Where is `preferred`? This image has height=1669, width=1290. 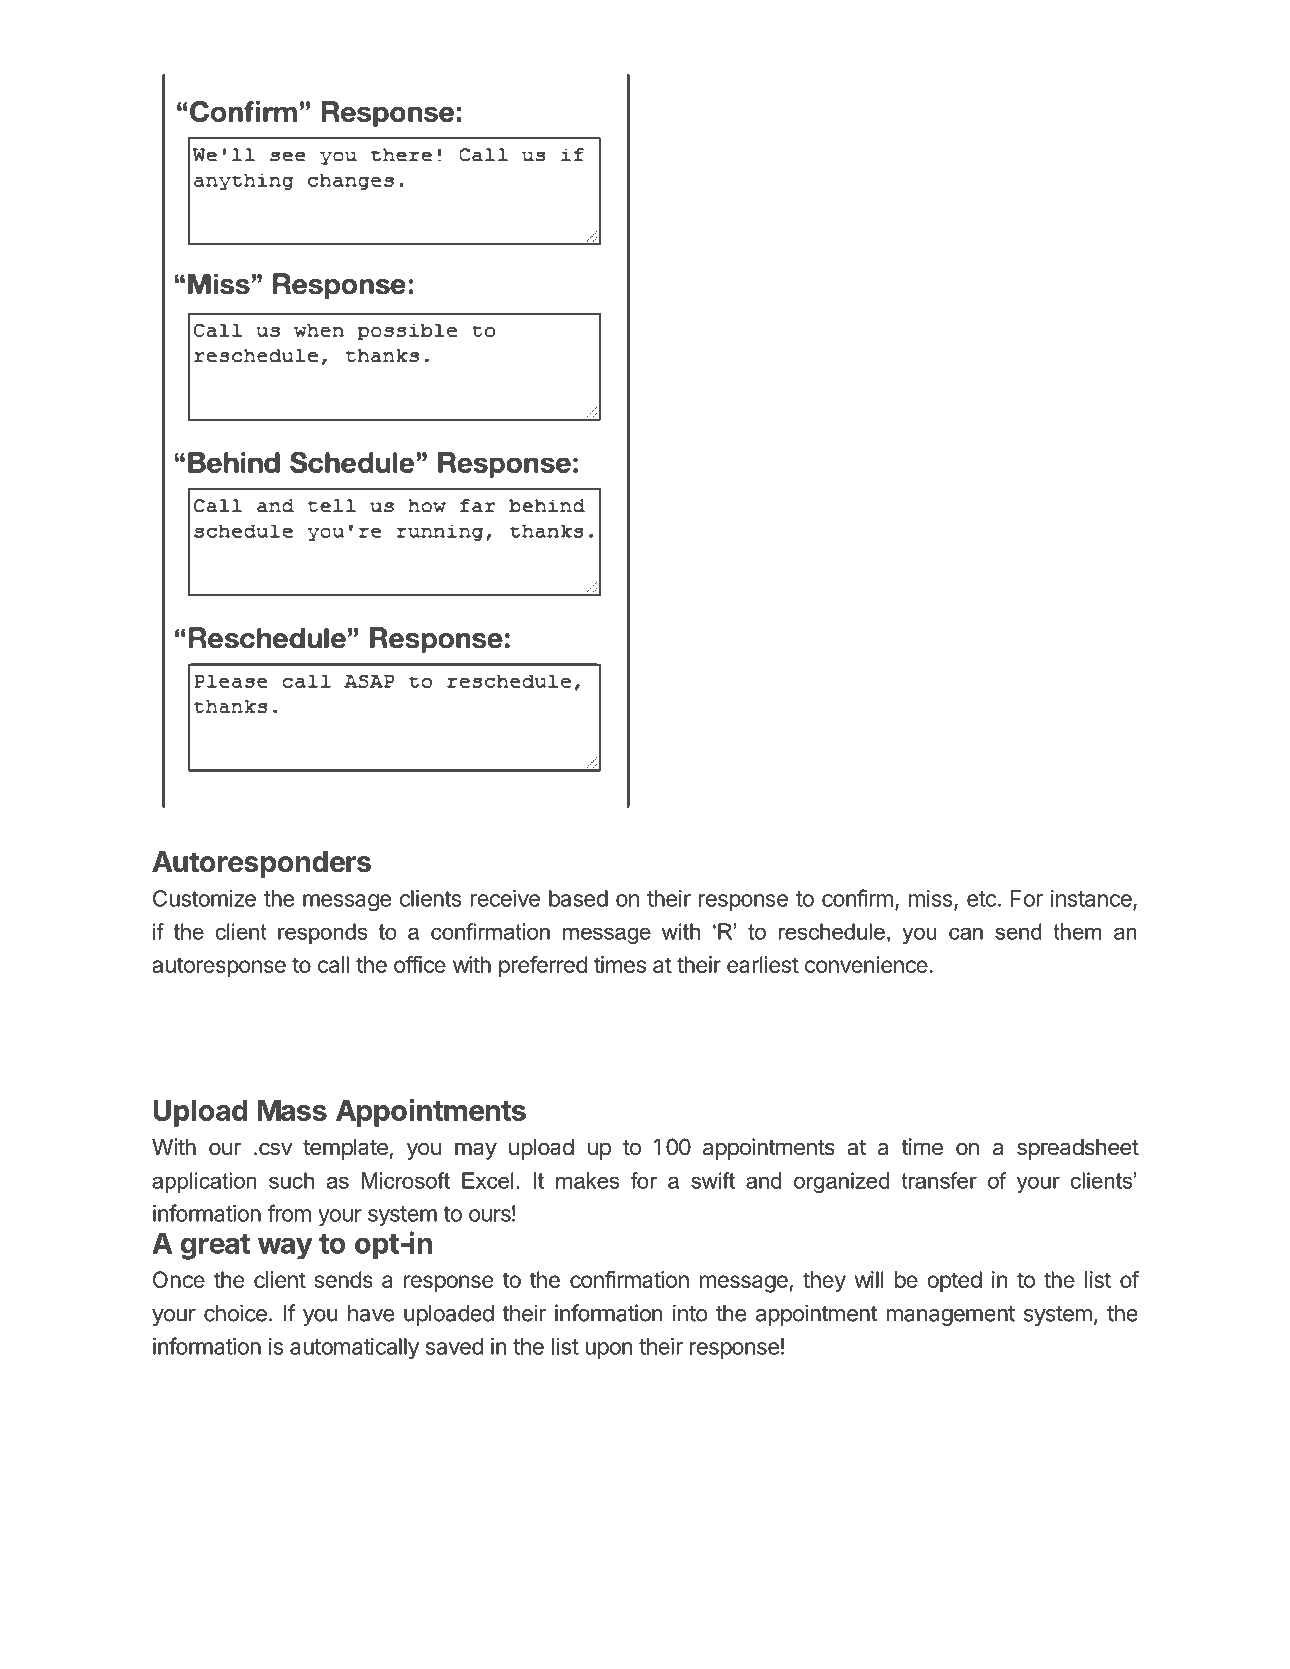 preferred is located at coordinates (543, 967).
